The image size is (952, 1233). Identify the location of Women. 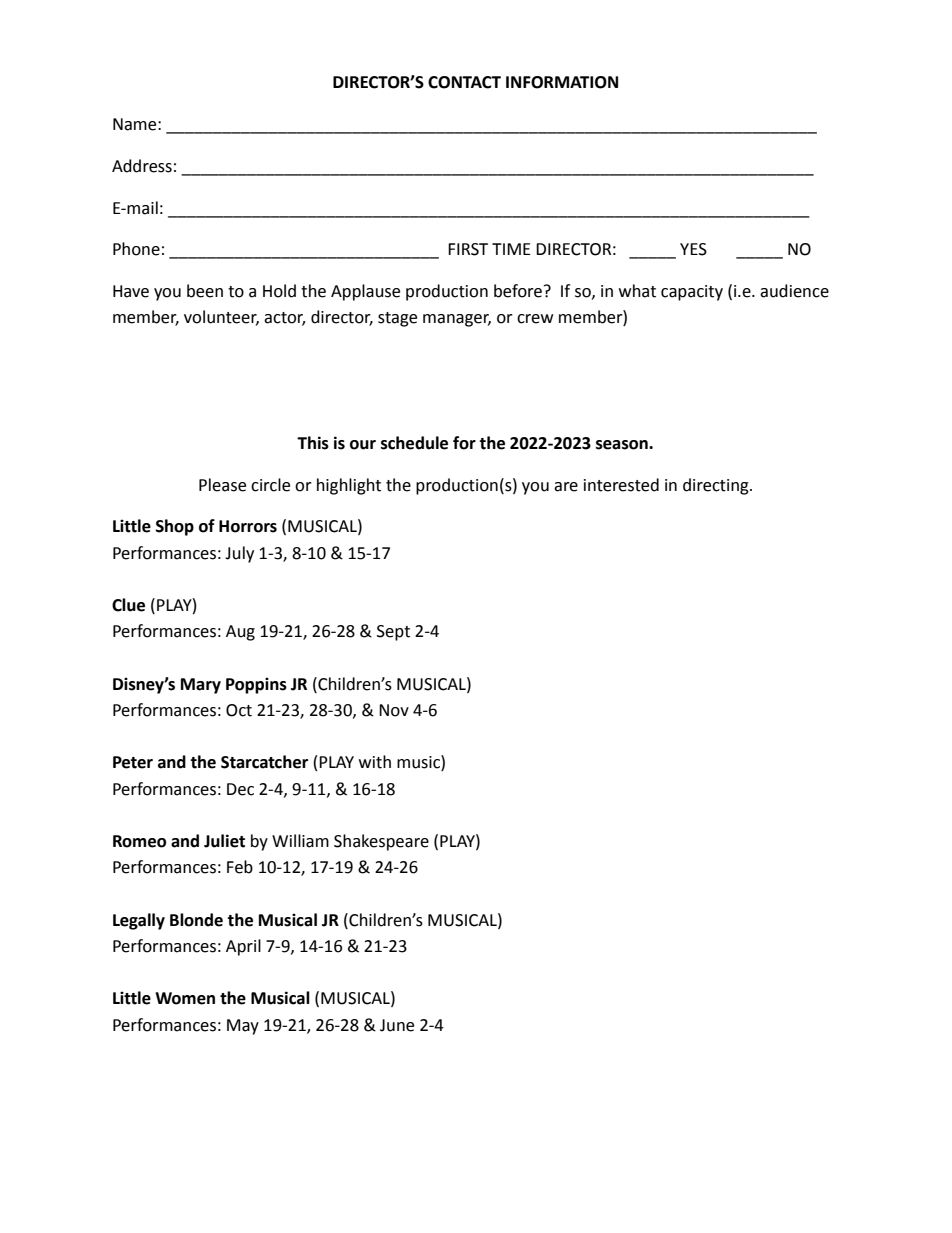
(185, 998).
